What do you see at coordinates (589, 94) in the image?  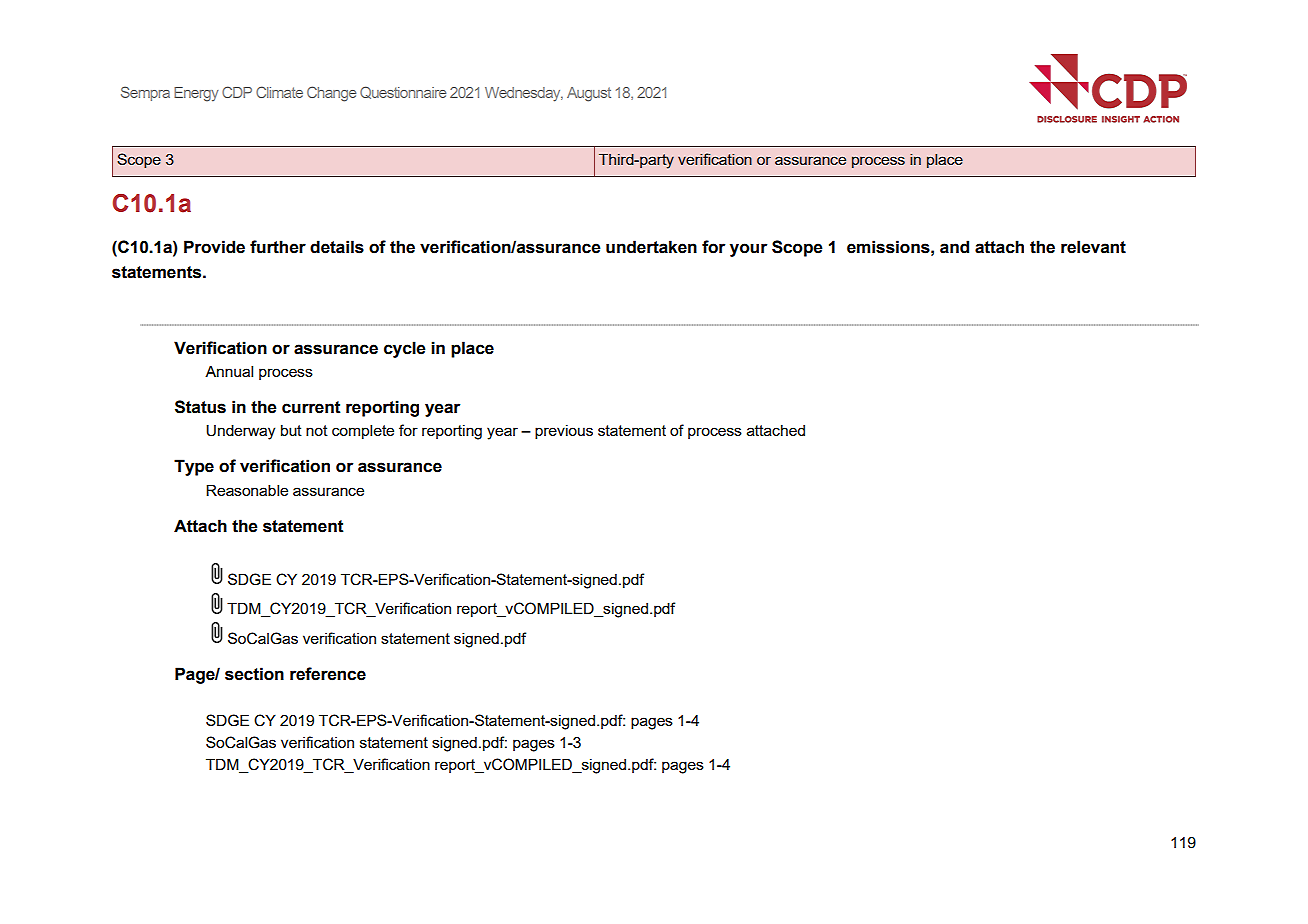 I see `August` at bounding box center [589, 94].
